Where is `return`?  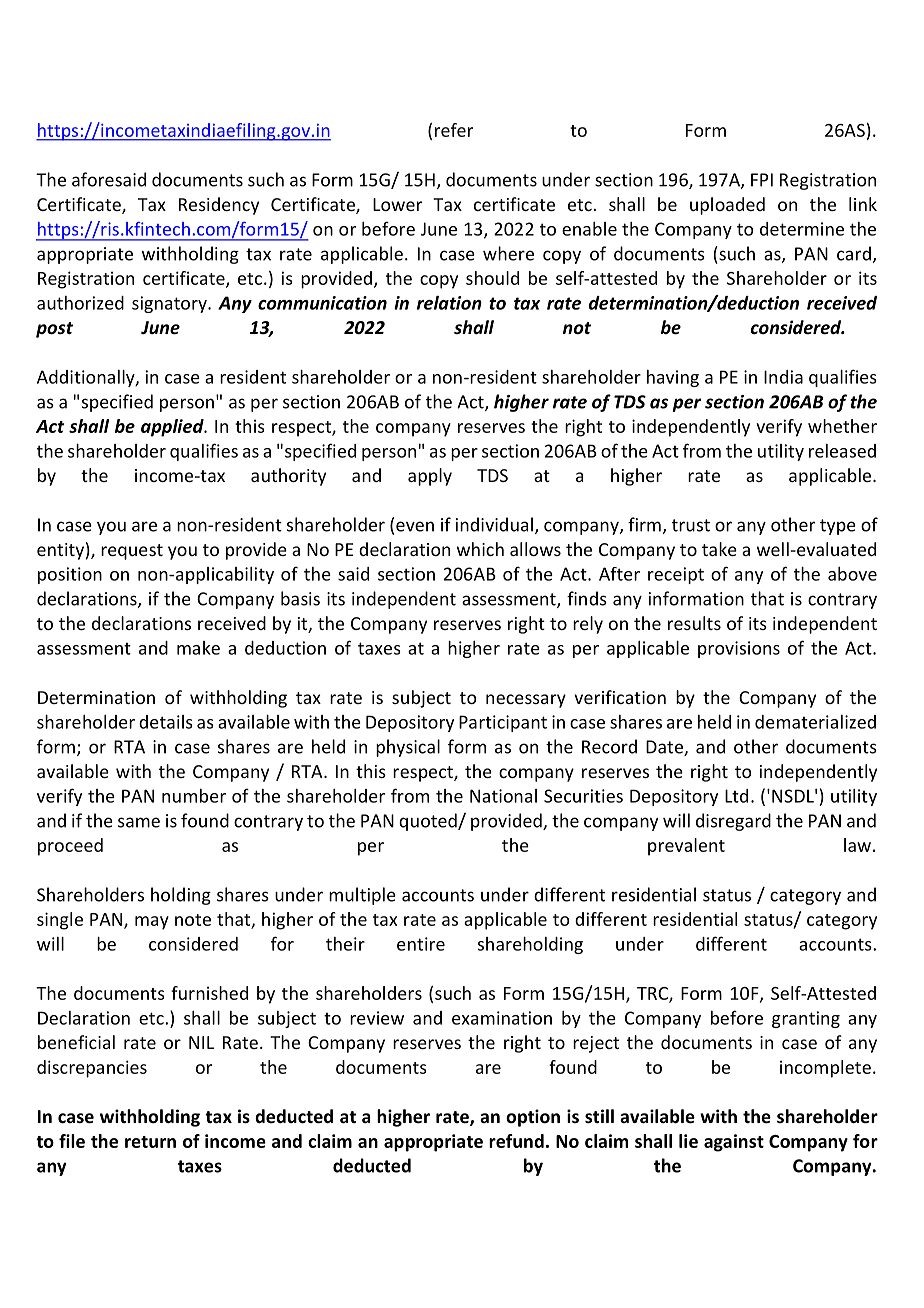
return is located at coordinates (150, 1142).
